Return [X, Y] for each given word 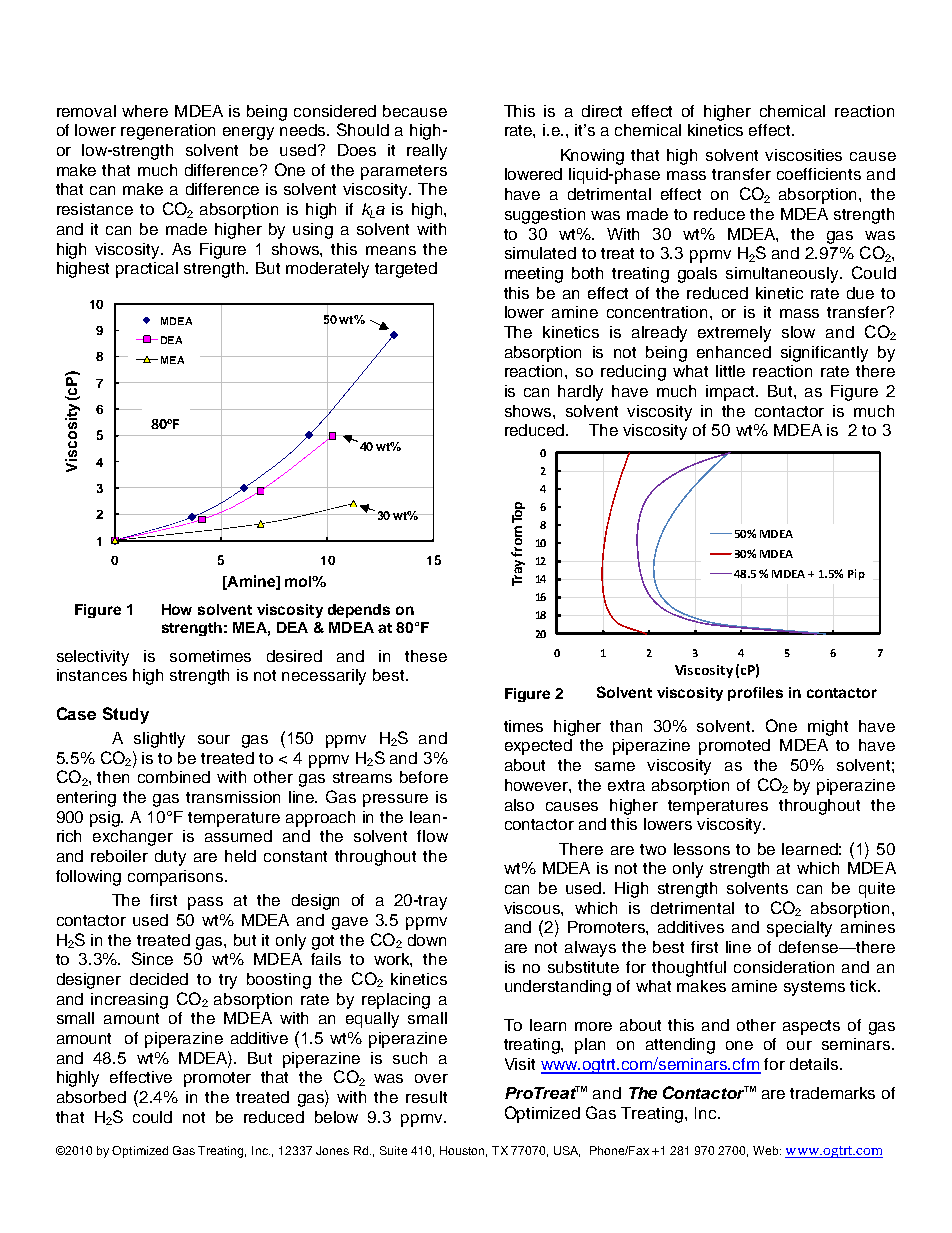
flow [432, 836]
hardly [580, 393]
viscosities [803, 155]
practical [147, 270]
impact [732, 393]
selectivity [93, 658]
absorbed [91, 1097]
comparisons [177, 878]
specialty [799, 929]
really [427, 152]
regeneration [168, 132]
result [426, 1097]
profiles [755, 694]
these [426, 656]
